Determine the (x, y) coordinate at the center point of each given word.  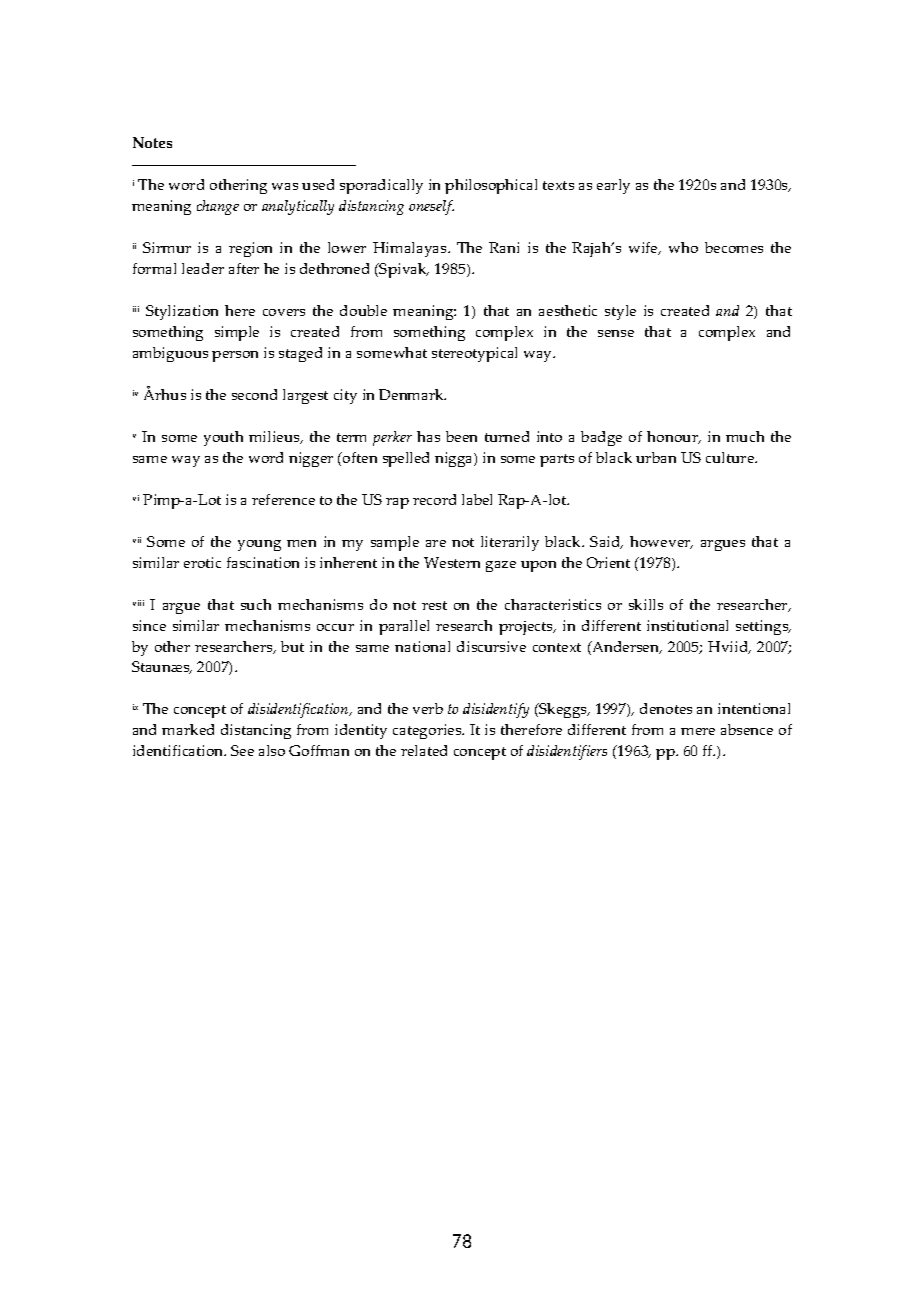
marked (188, 729)
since (149, 625)
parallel (404, 627)
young (259, 545)
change (218, 207)
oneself (431, 207)
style (620, 312)
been (461, 436)
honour (673, 437)
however (661, 542)
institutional (687, 625)
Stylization (182, 312)
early (613, 186)
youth (223, 438)
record (434, 499)
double (363, 310)
